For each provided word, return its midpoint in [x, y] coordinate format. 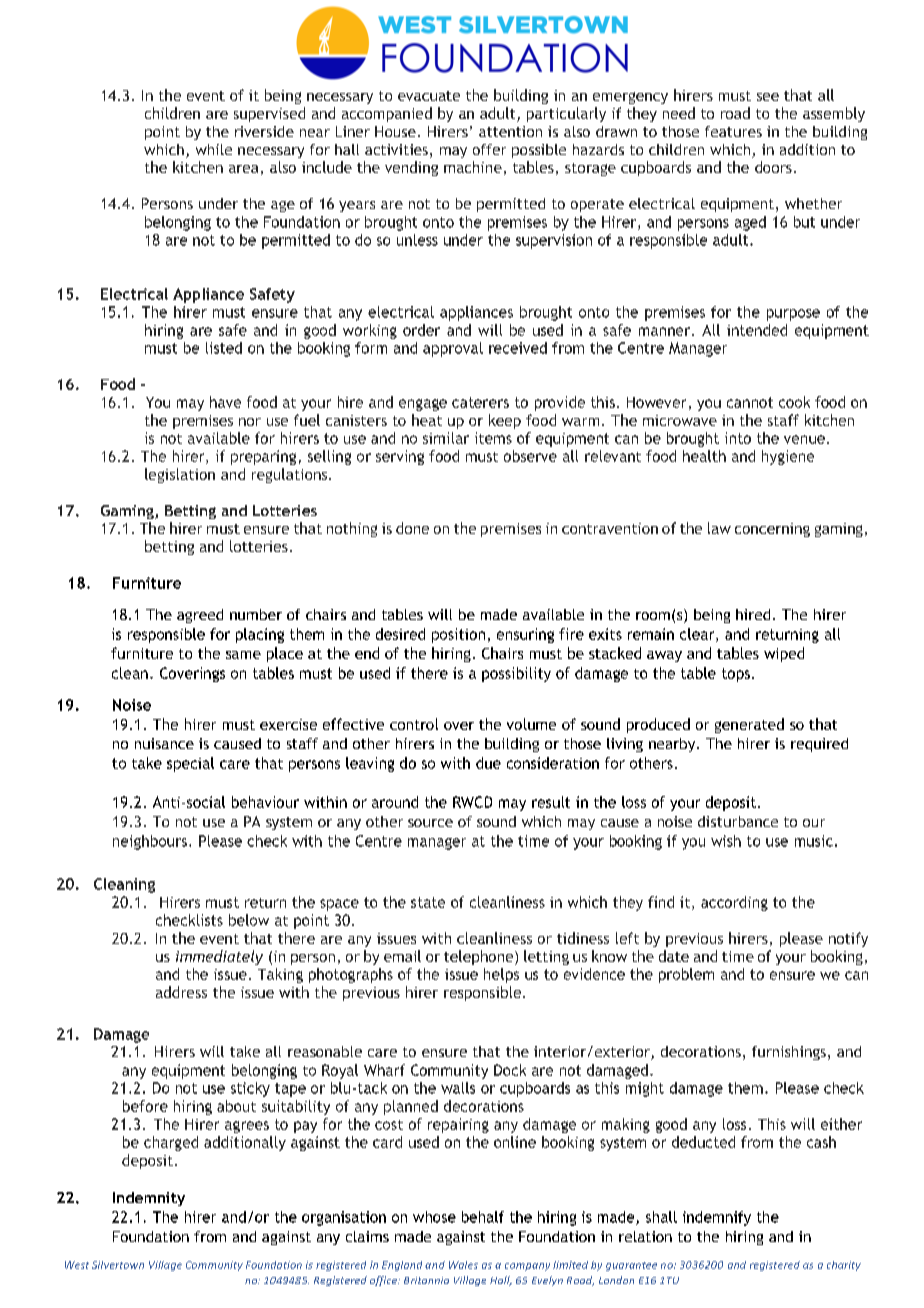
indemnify [717, 1218]
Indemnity [149, 1199]
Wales [463, 1265]
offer [489, 149]
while [214, 149]
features [733, 131]
